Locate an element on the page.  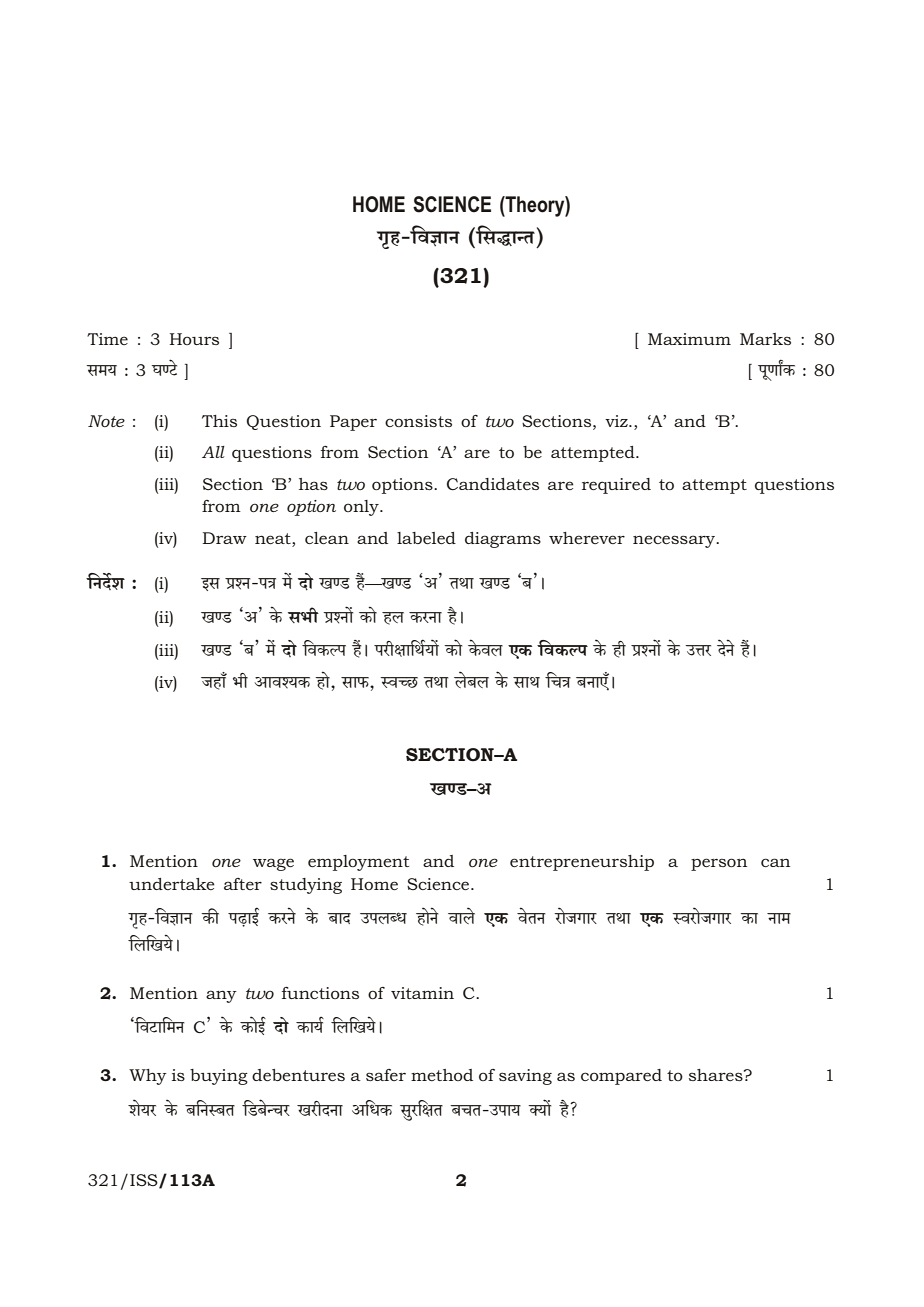
person is located at coordinates (719, 864).
